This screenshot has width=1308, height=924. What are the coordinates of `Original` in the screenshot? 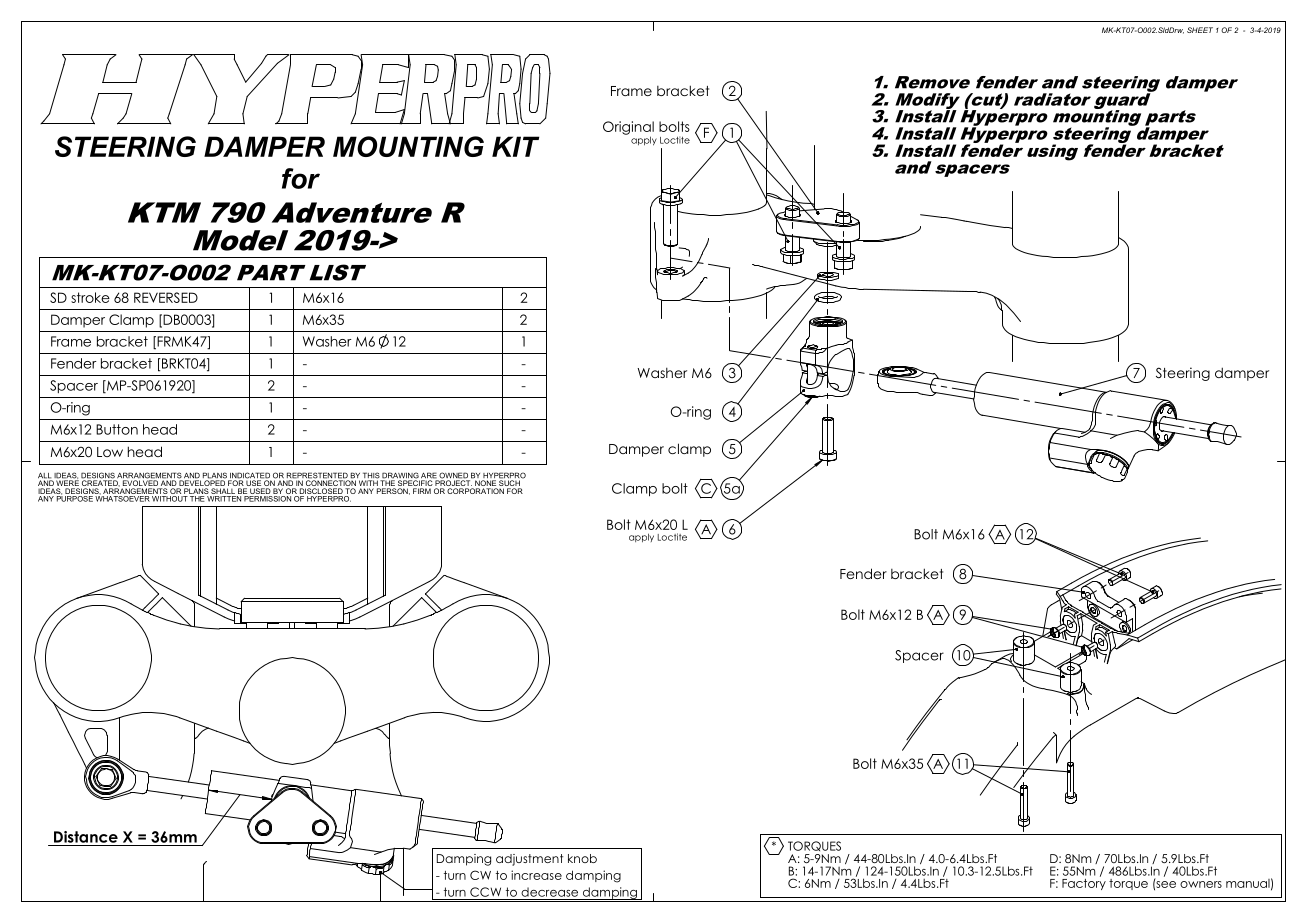 It's located at (628, 129).
